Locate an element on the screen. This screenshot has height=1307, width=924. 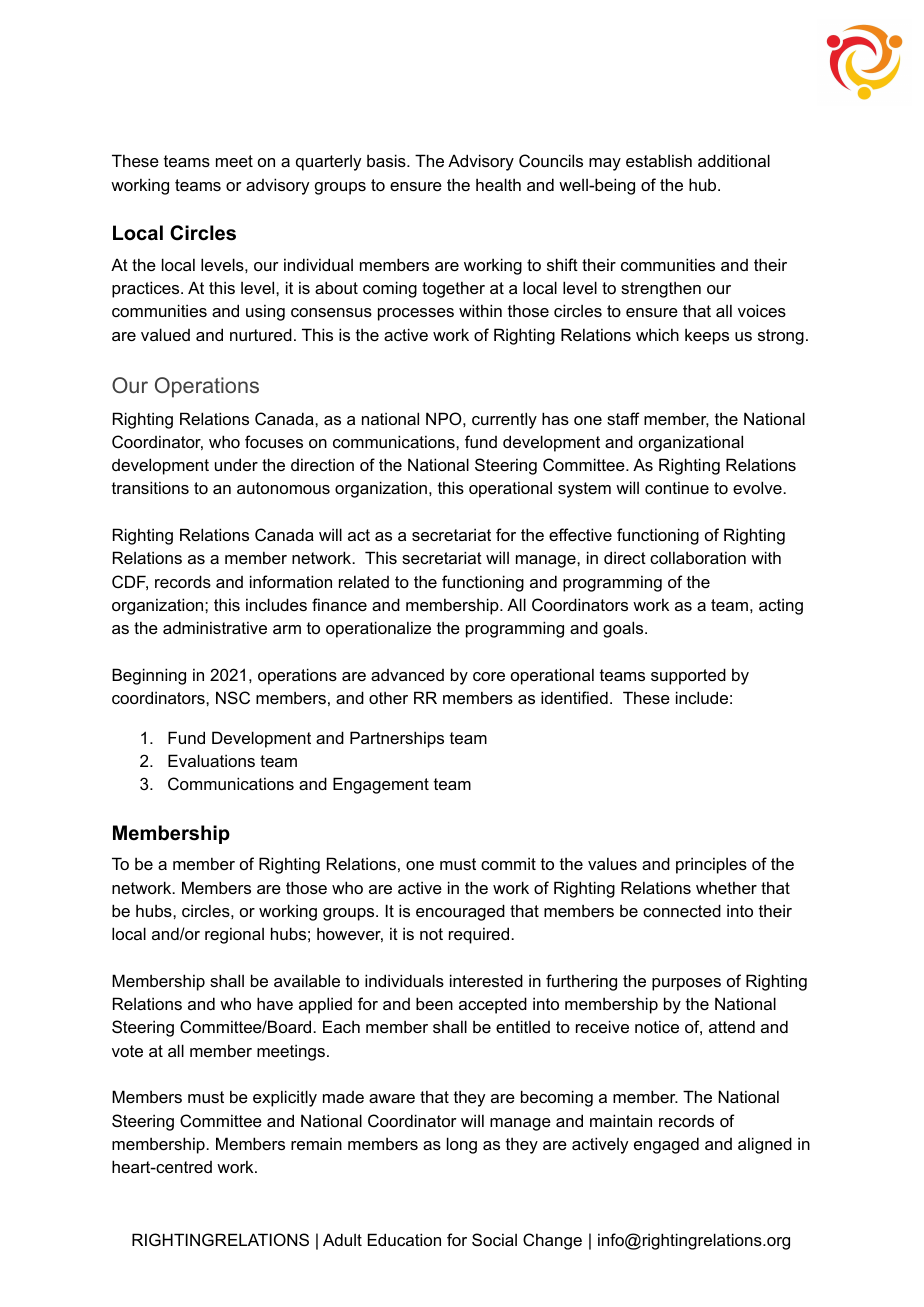
Social is located at coordinates (494, 1239).
